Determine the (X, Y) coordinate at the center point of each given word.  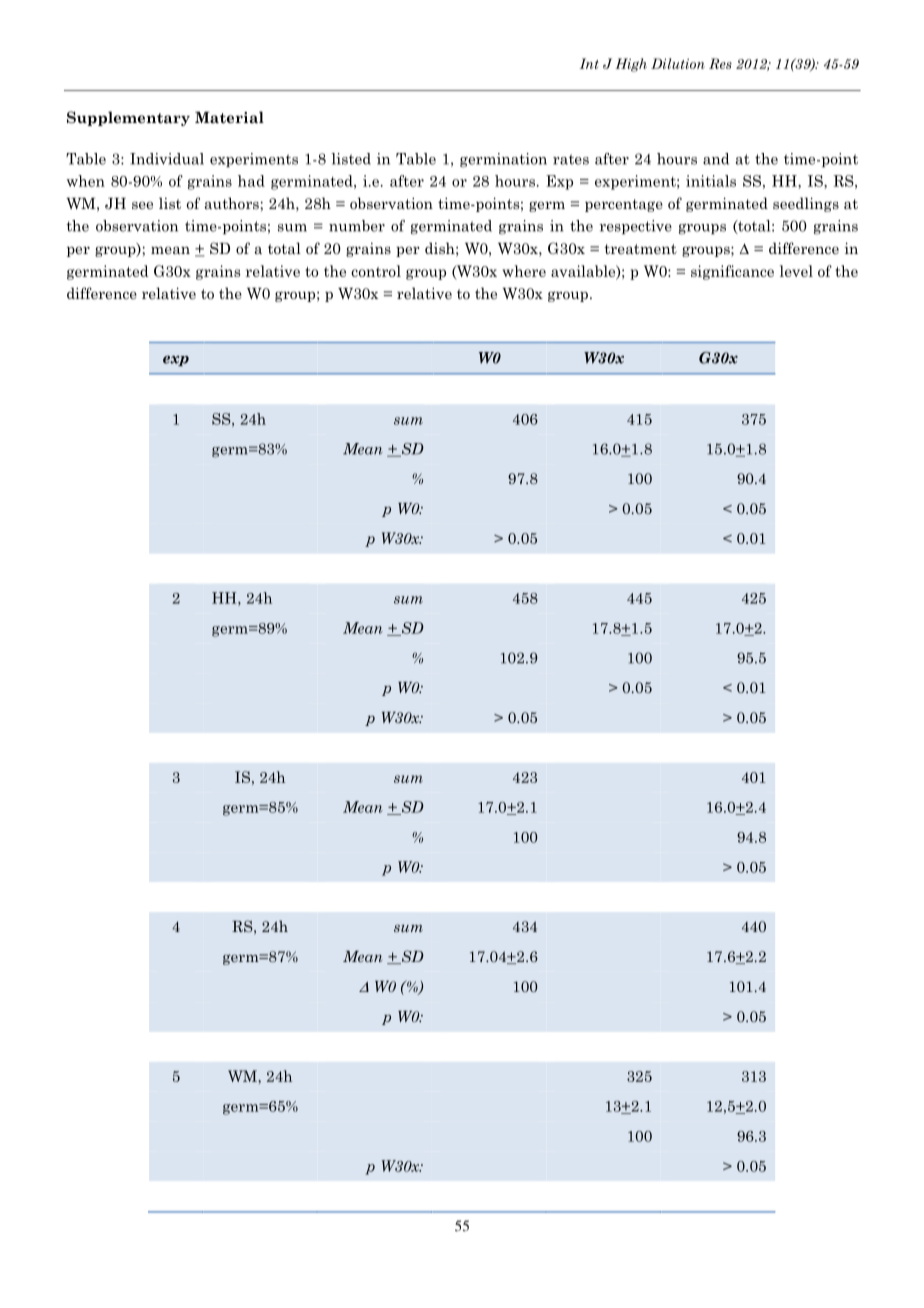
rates (571, 159)
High (631, 65)
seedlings (806, 204)
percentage (624, 205)
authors (233, 203)
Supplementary (128, 118)
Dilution (678, 63)
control (376, 271)
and (716, 159)
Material (229, 117)
